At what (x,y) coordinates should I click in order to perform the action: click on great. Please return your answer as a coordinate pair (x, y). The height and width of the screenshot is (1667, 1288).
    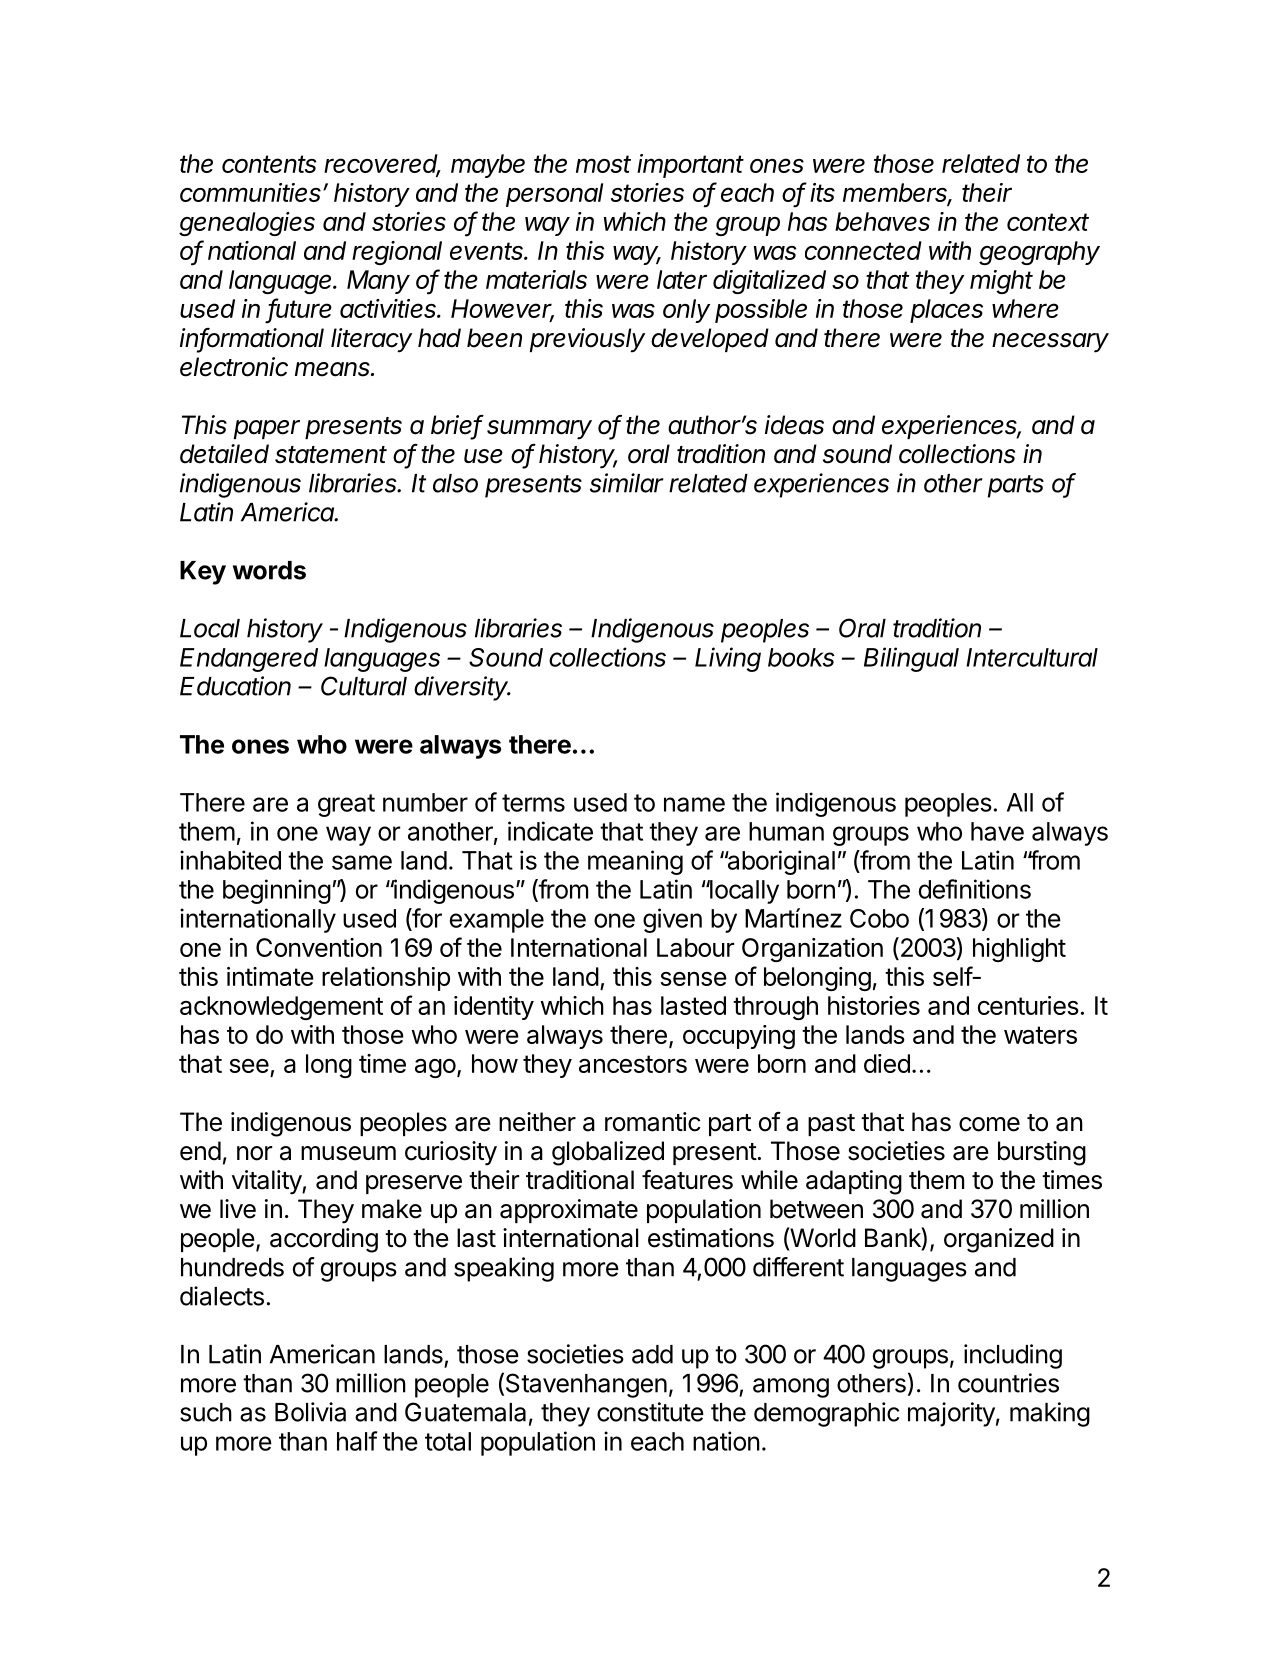
    Looking at the image, I should click on (346, 805).
